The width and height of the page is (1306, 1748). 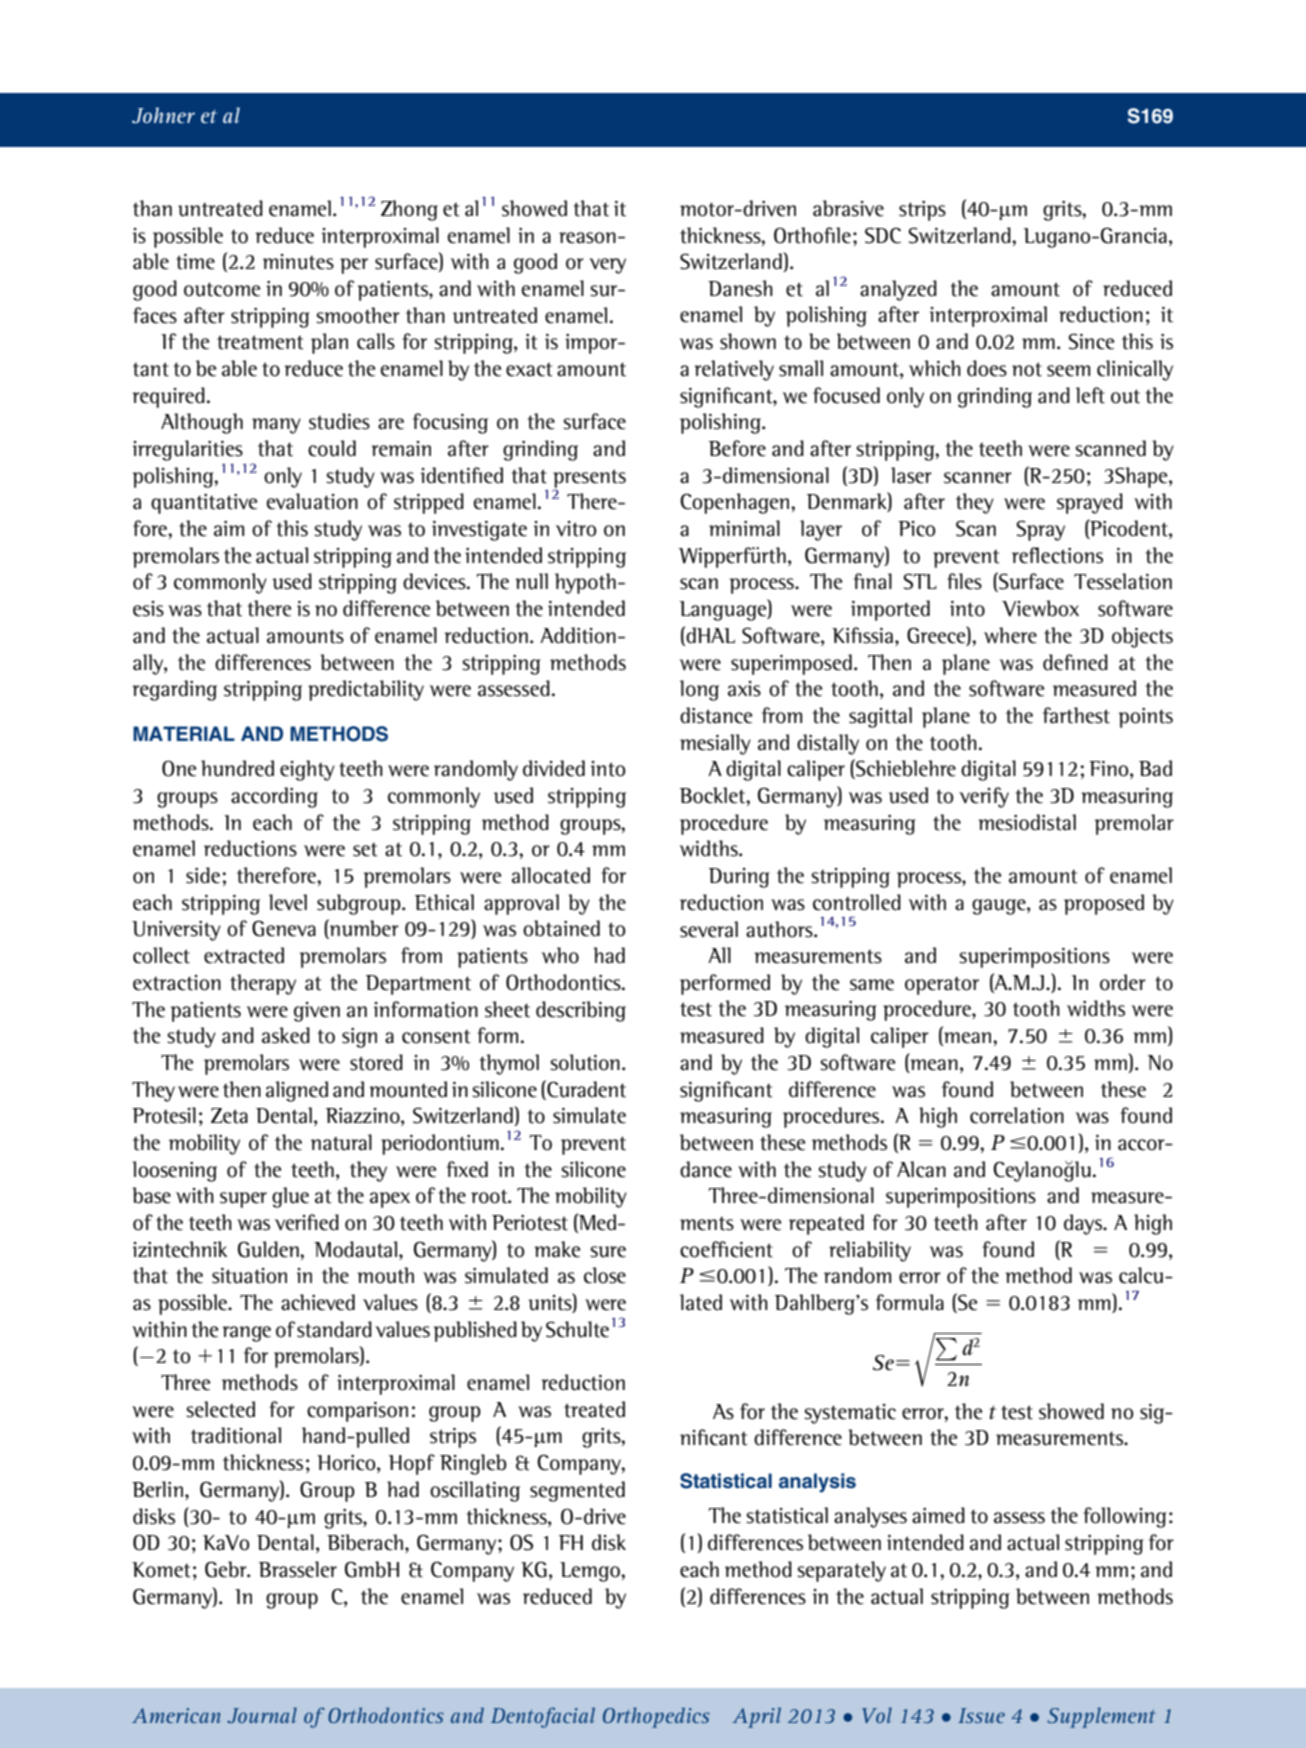 What do you see at coordinates (605, 1275) in the page?
I see `close` at bounding box center [605, 1275].
